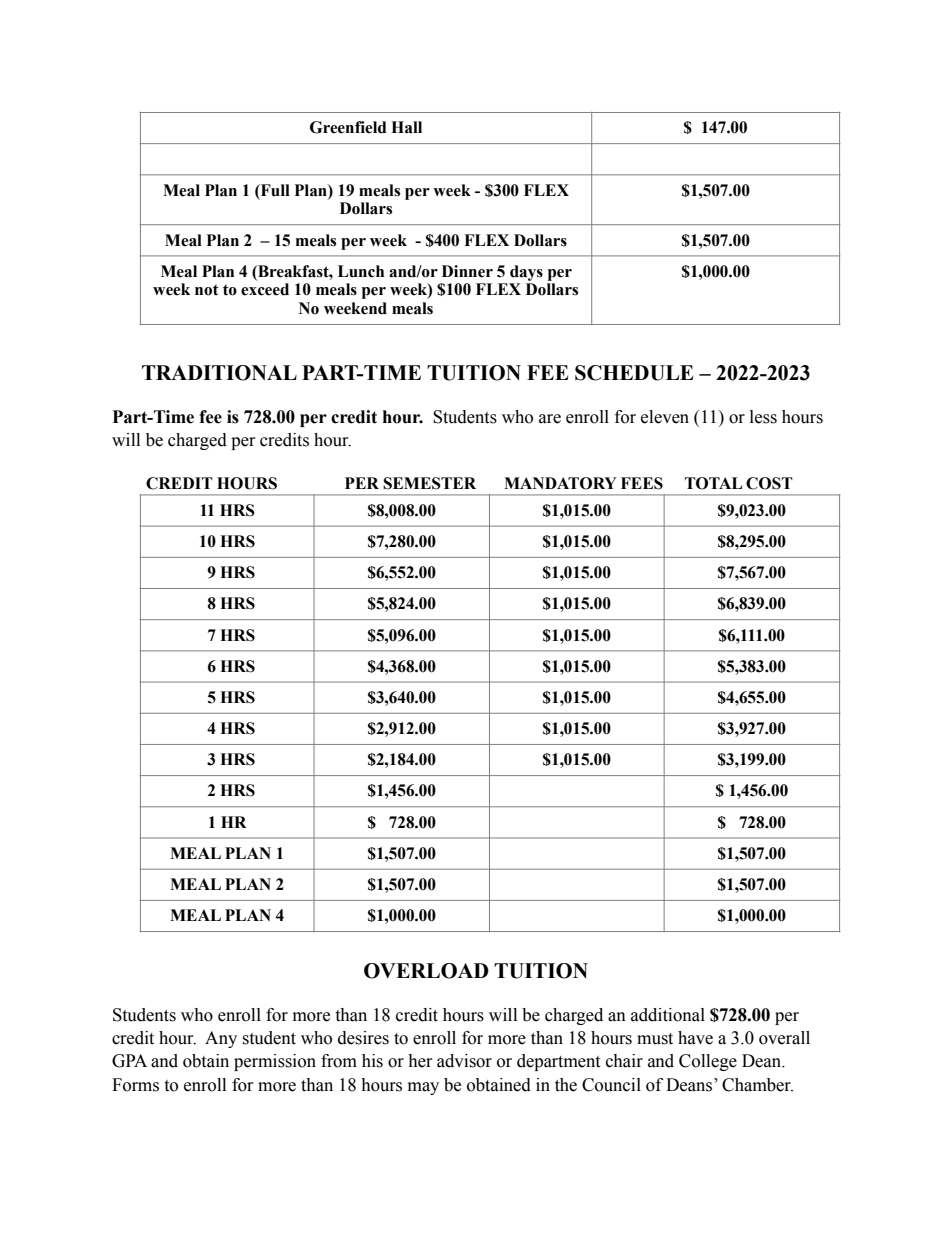 This page has height=1233, width=952. I want to click on advisor, so click(464, 1061).
